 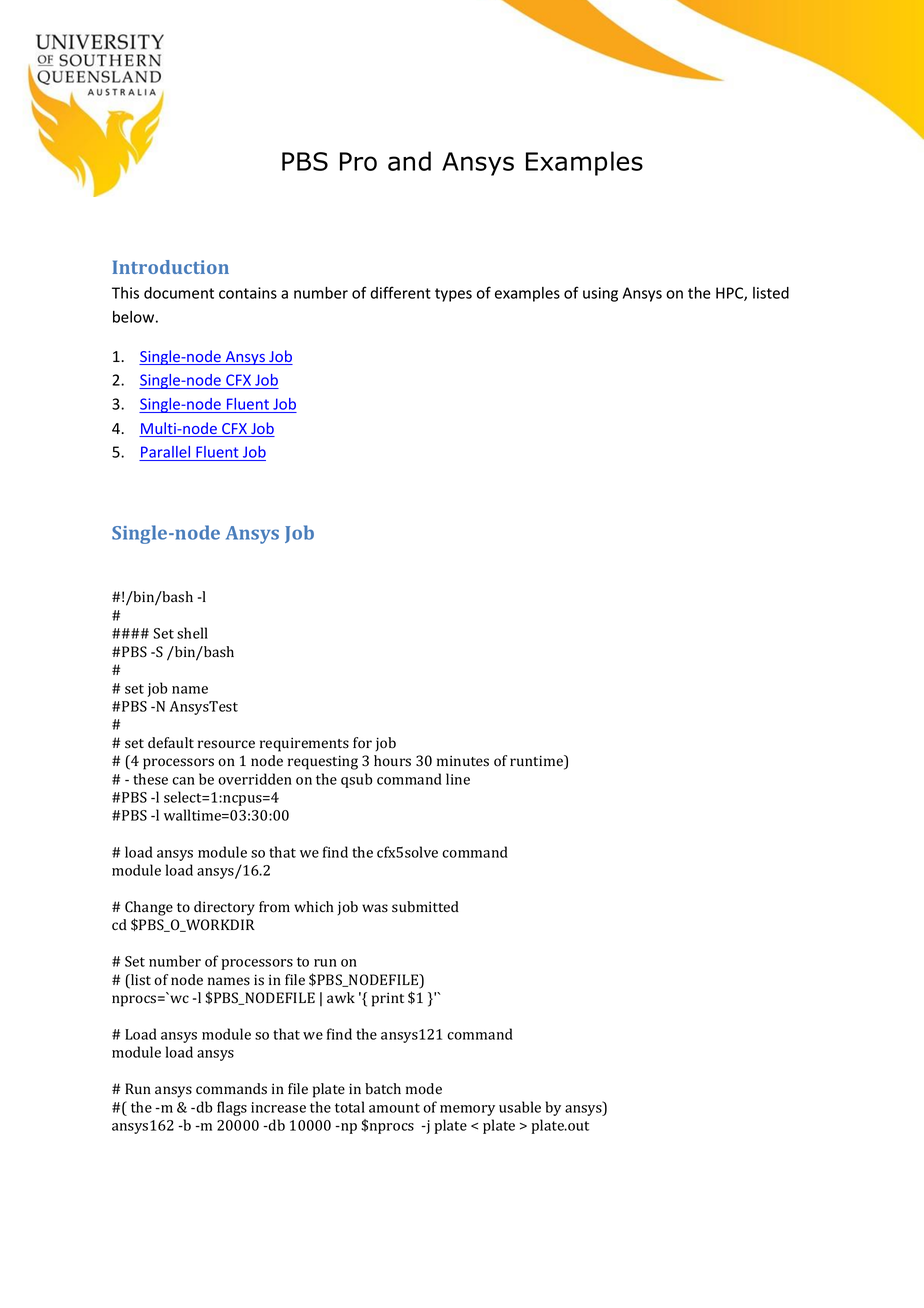 I want to click on using, so click(x=600, y=294).
